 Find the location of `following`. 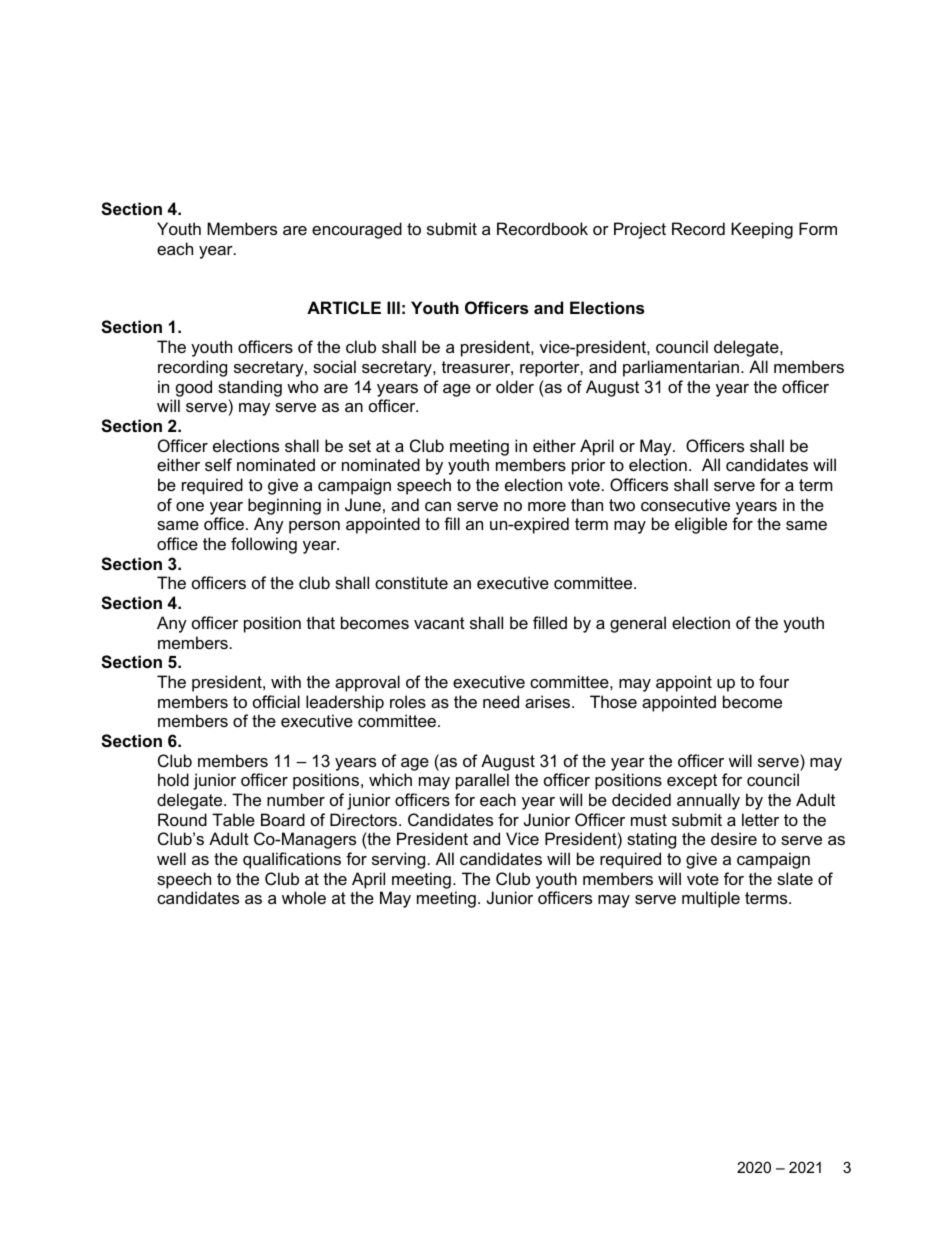

following is located at coordinates (264, 545).
